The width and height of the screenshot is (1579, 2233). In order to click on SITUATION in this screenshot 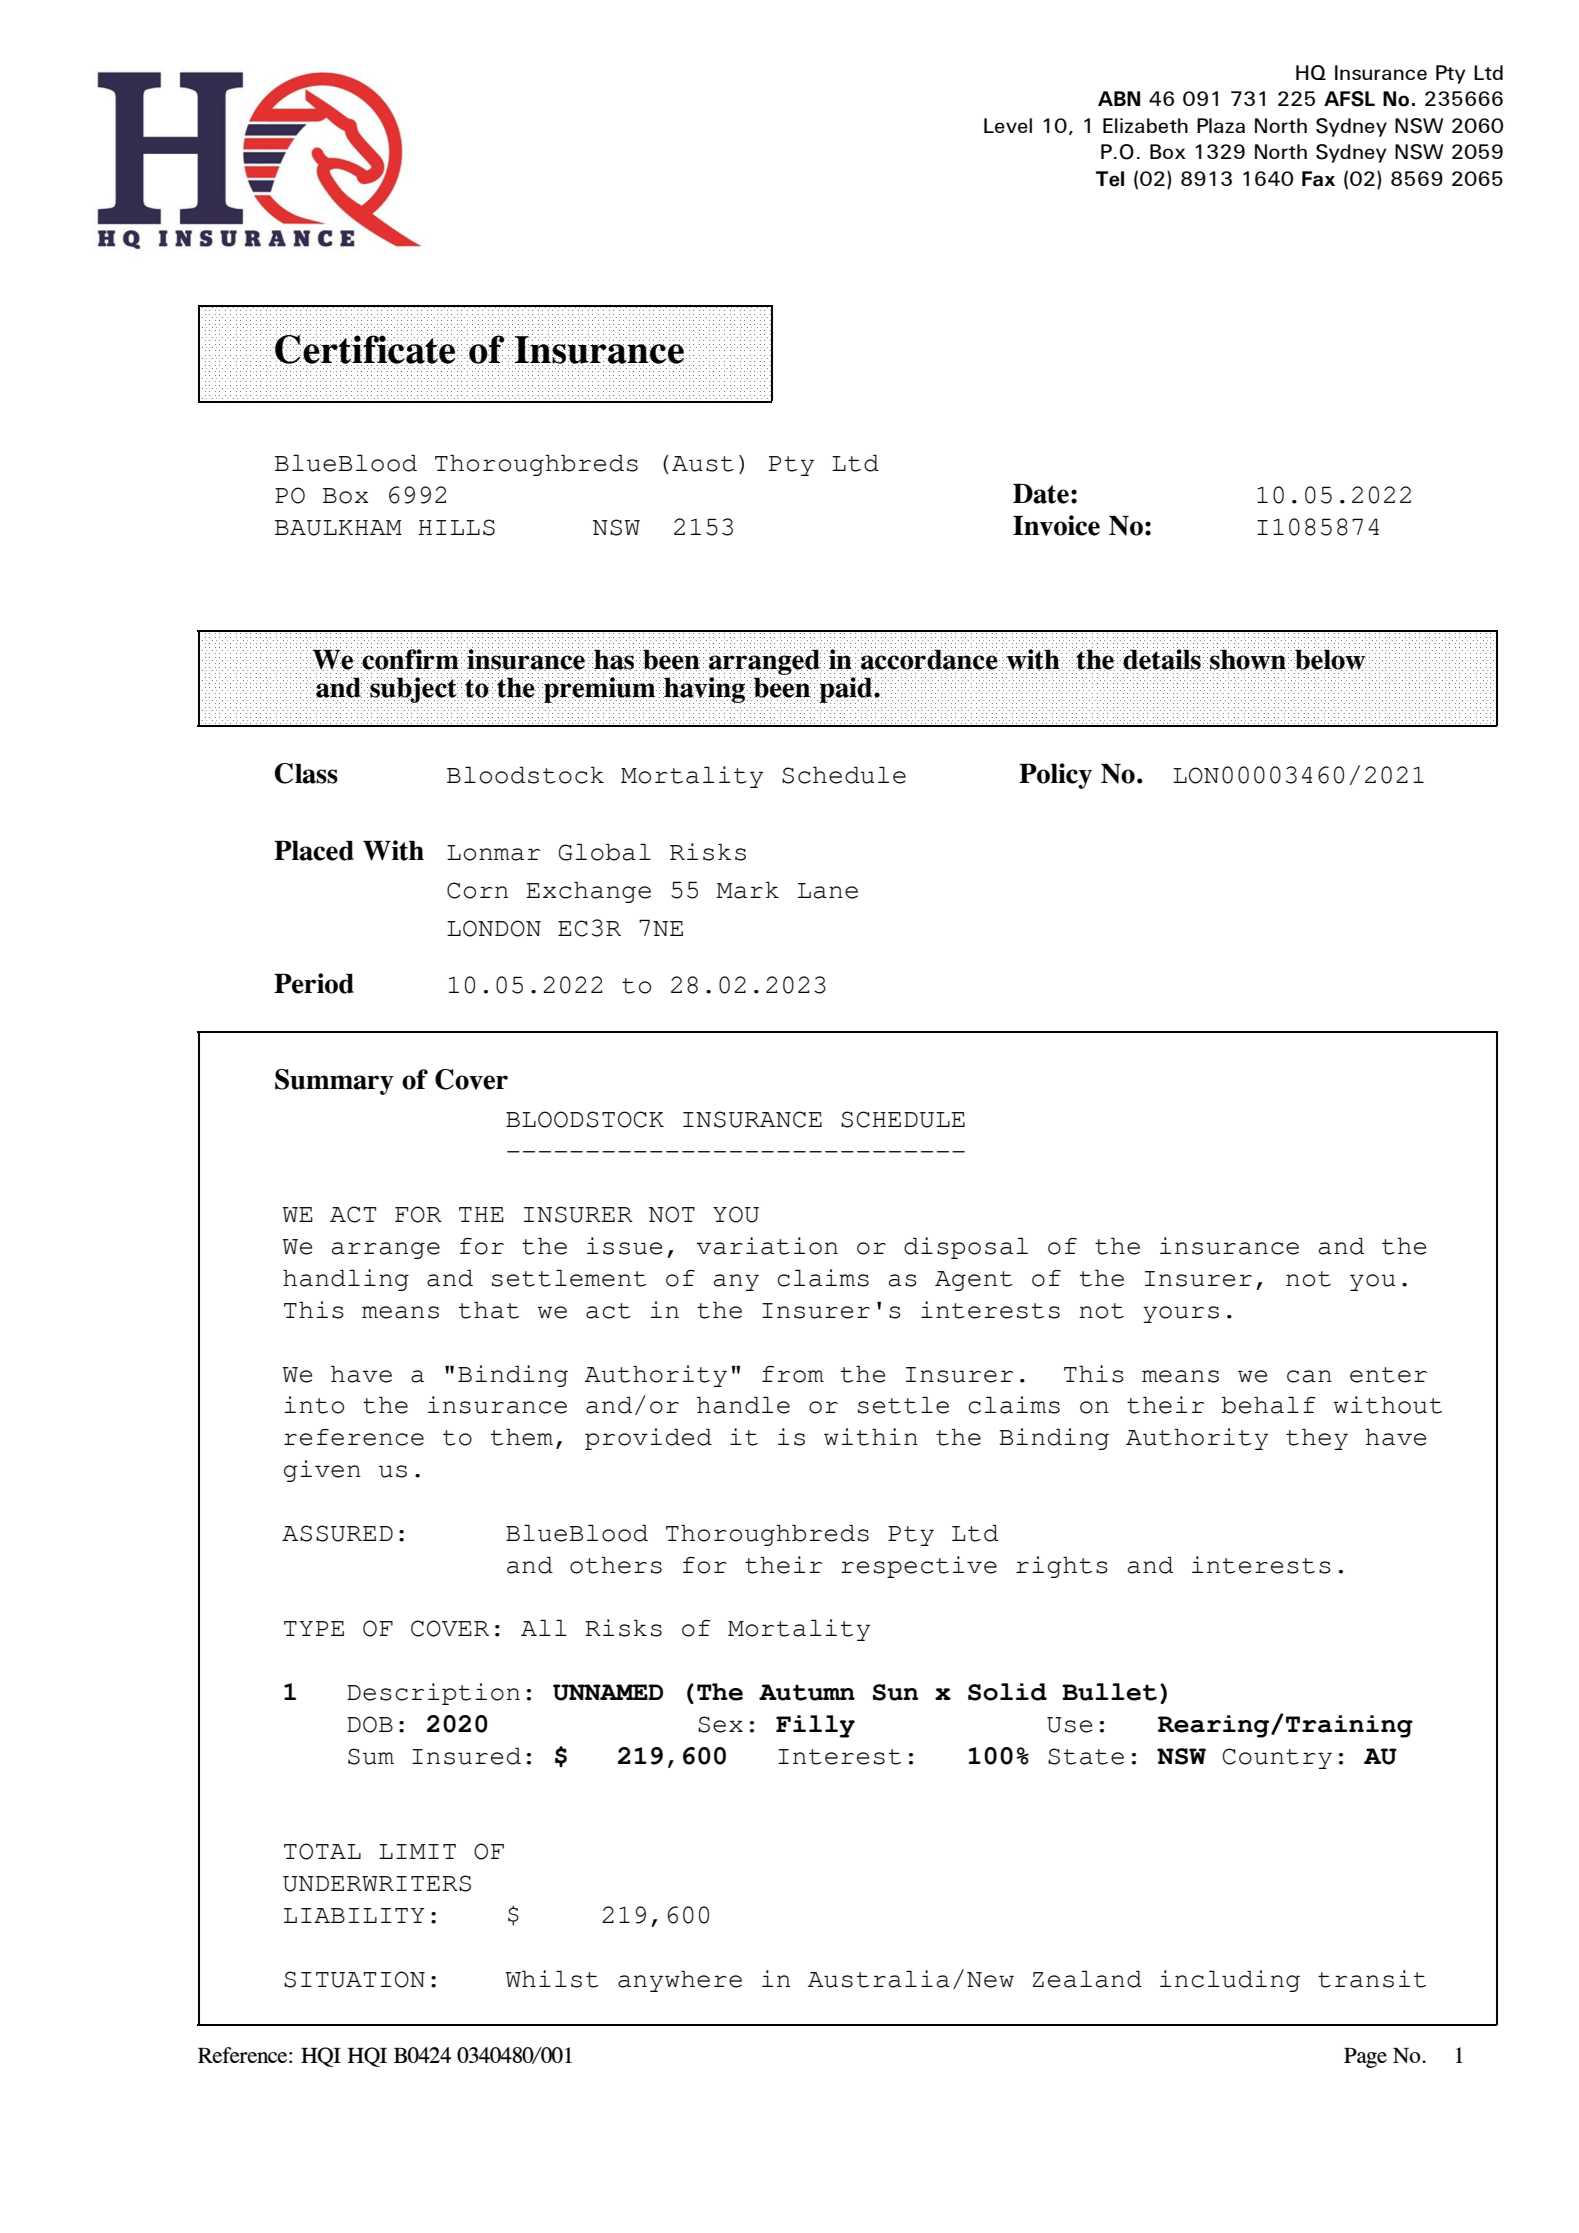, I will do `click(354, 1979)`.
